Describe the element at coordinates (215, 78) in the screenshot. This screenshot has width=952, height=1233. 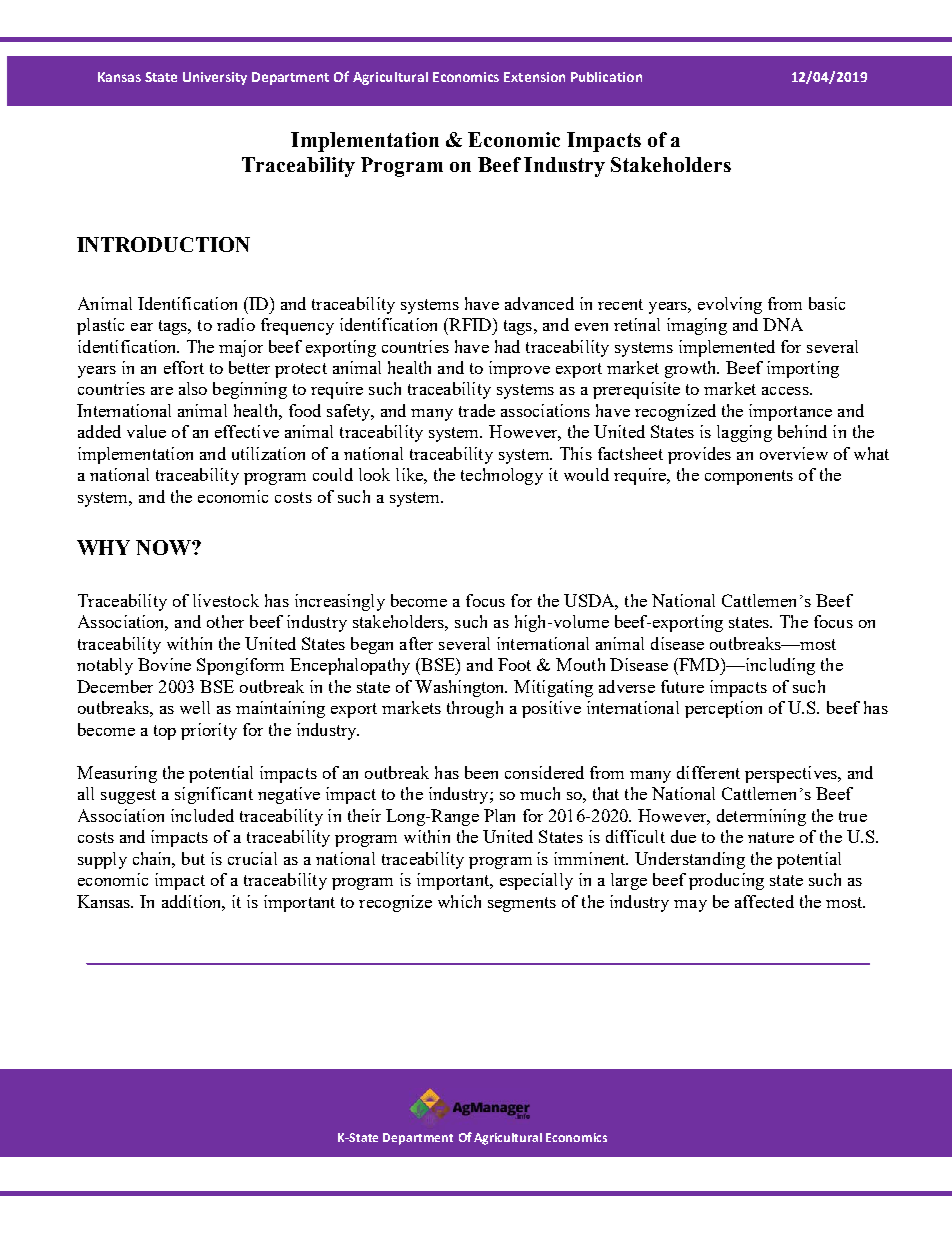
I see `University` at that location.
